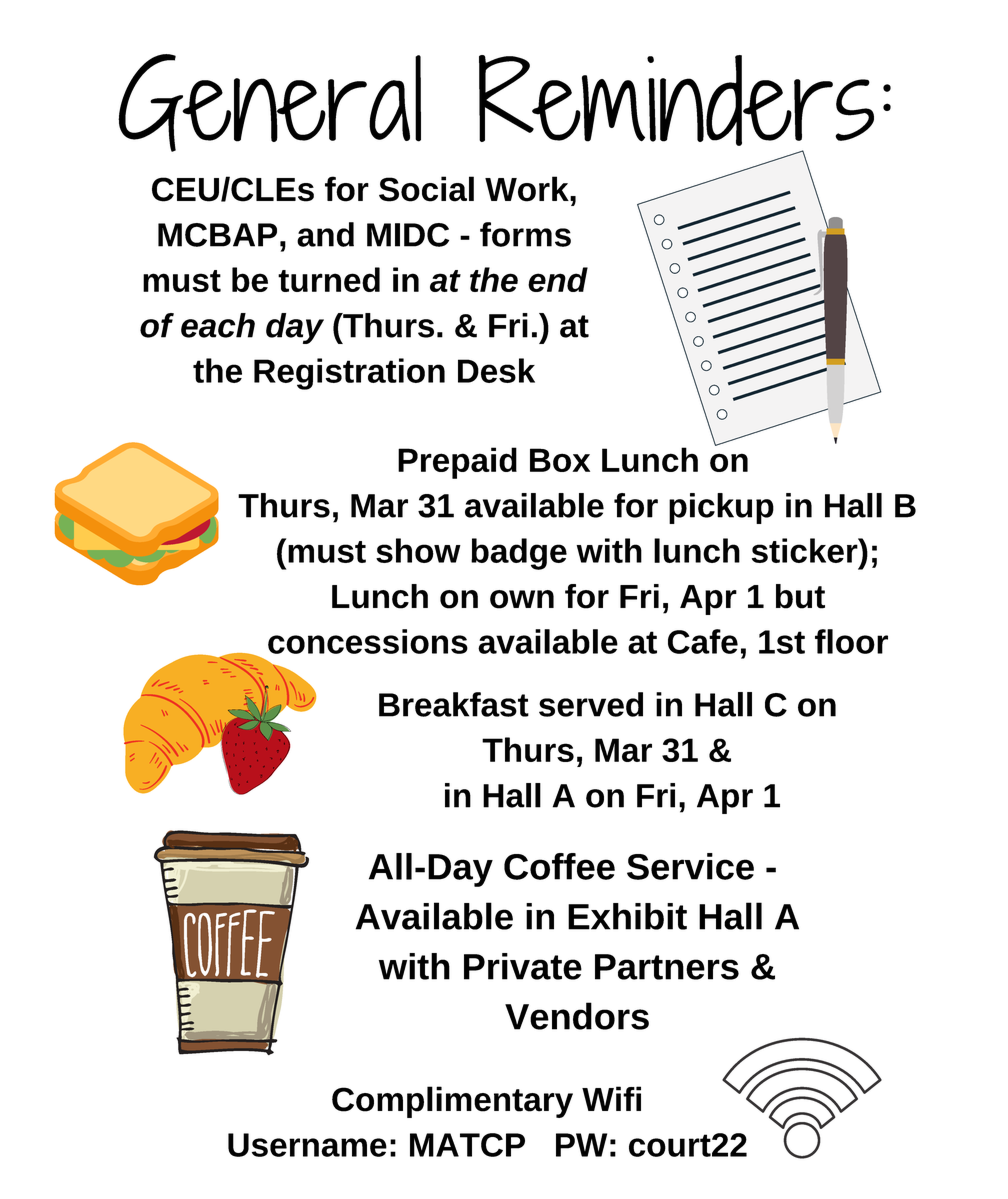  I want to click on Reminders, so click(676, 100).
